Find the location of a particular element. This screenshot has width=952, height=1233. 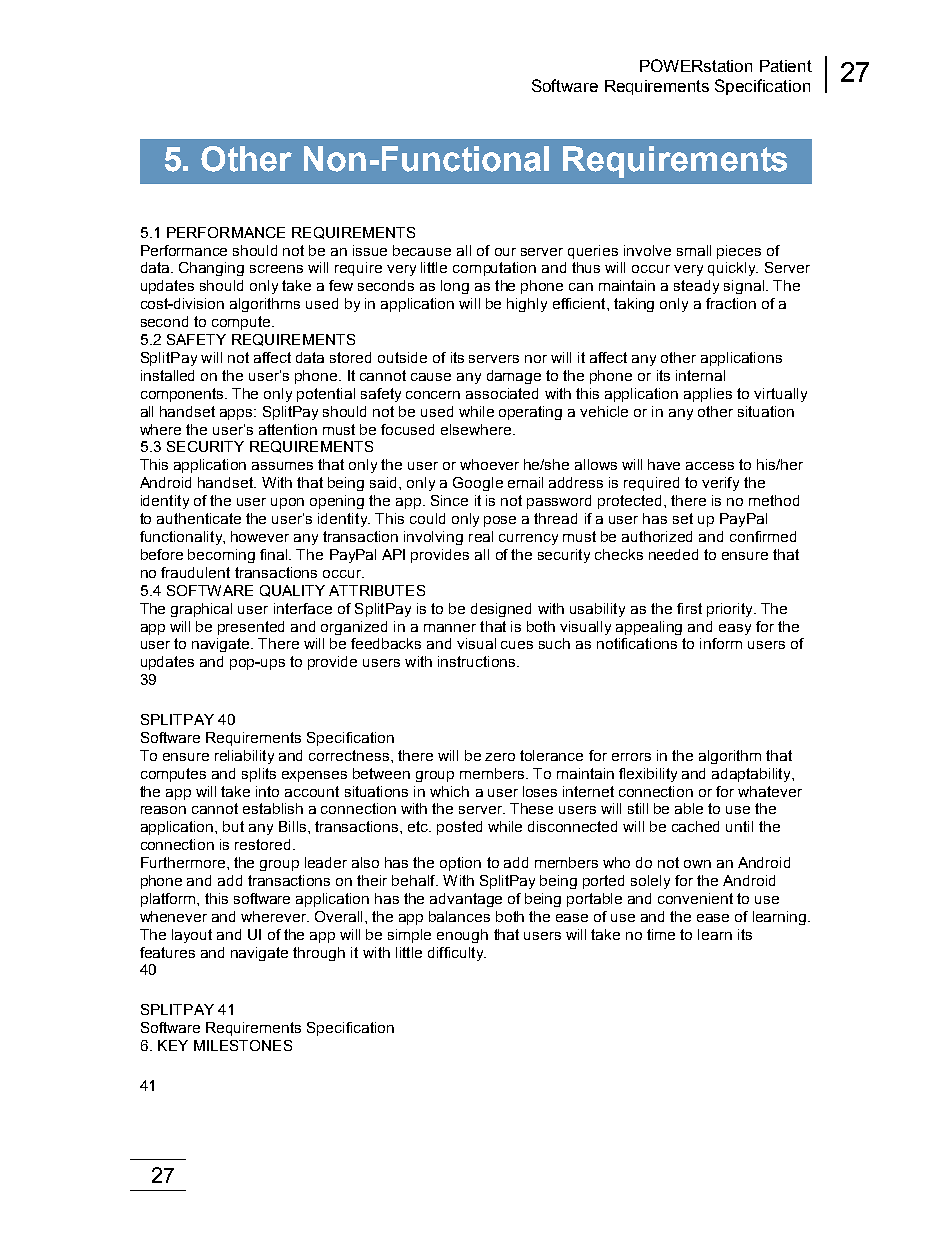

our is located at coordinates (505, 252).
